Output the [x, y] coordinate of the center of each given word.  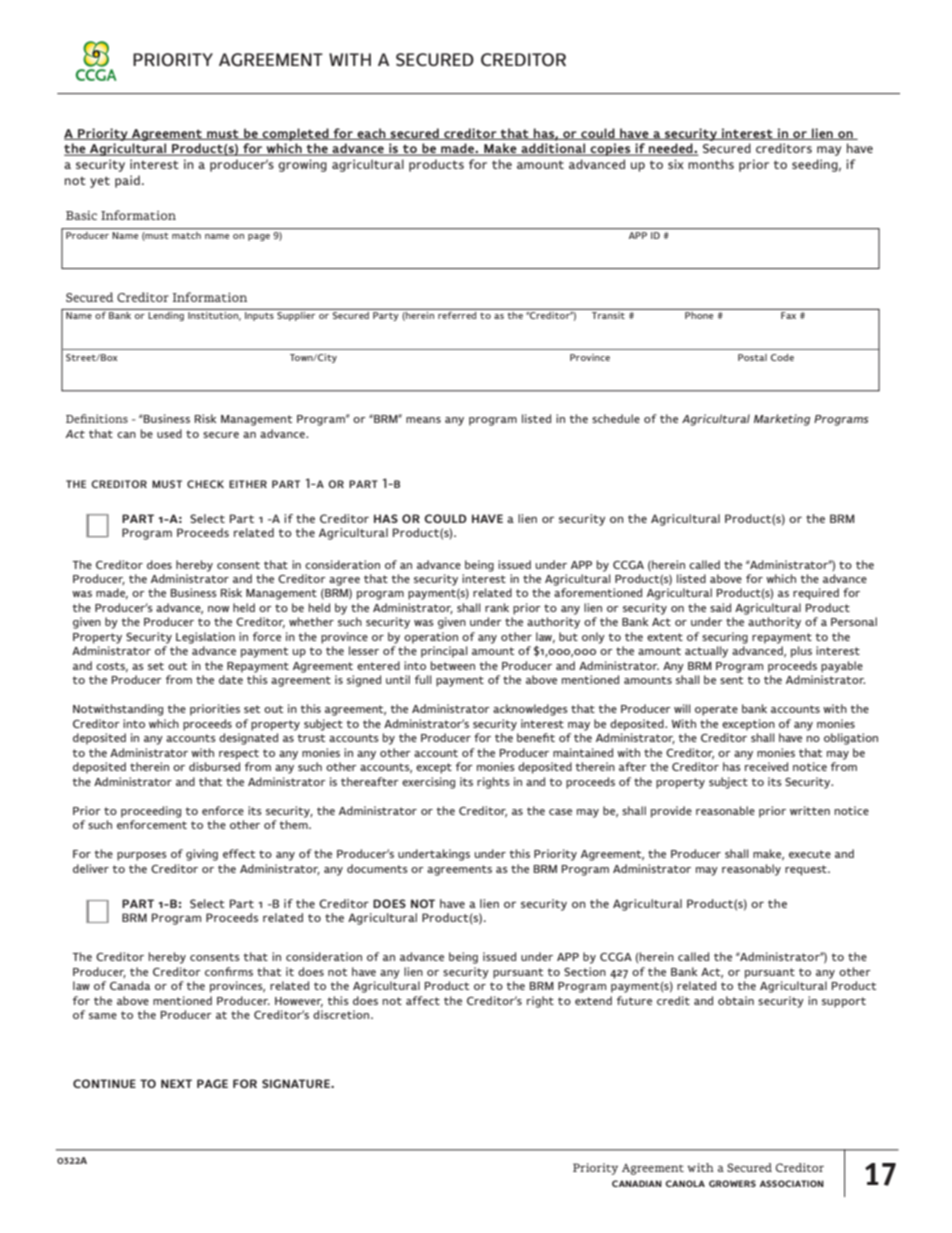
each [371, 134]
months [711, 164]
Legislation [205, 638]
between [453, 665]
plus [801, 652]
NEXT [176, 1083]
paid [127, 181]
